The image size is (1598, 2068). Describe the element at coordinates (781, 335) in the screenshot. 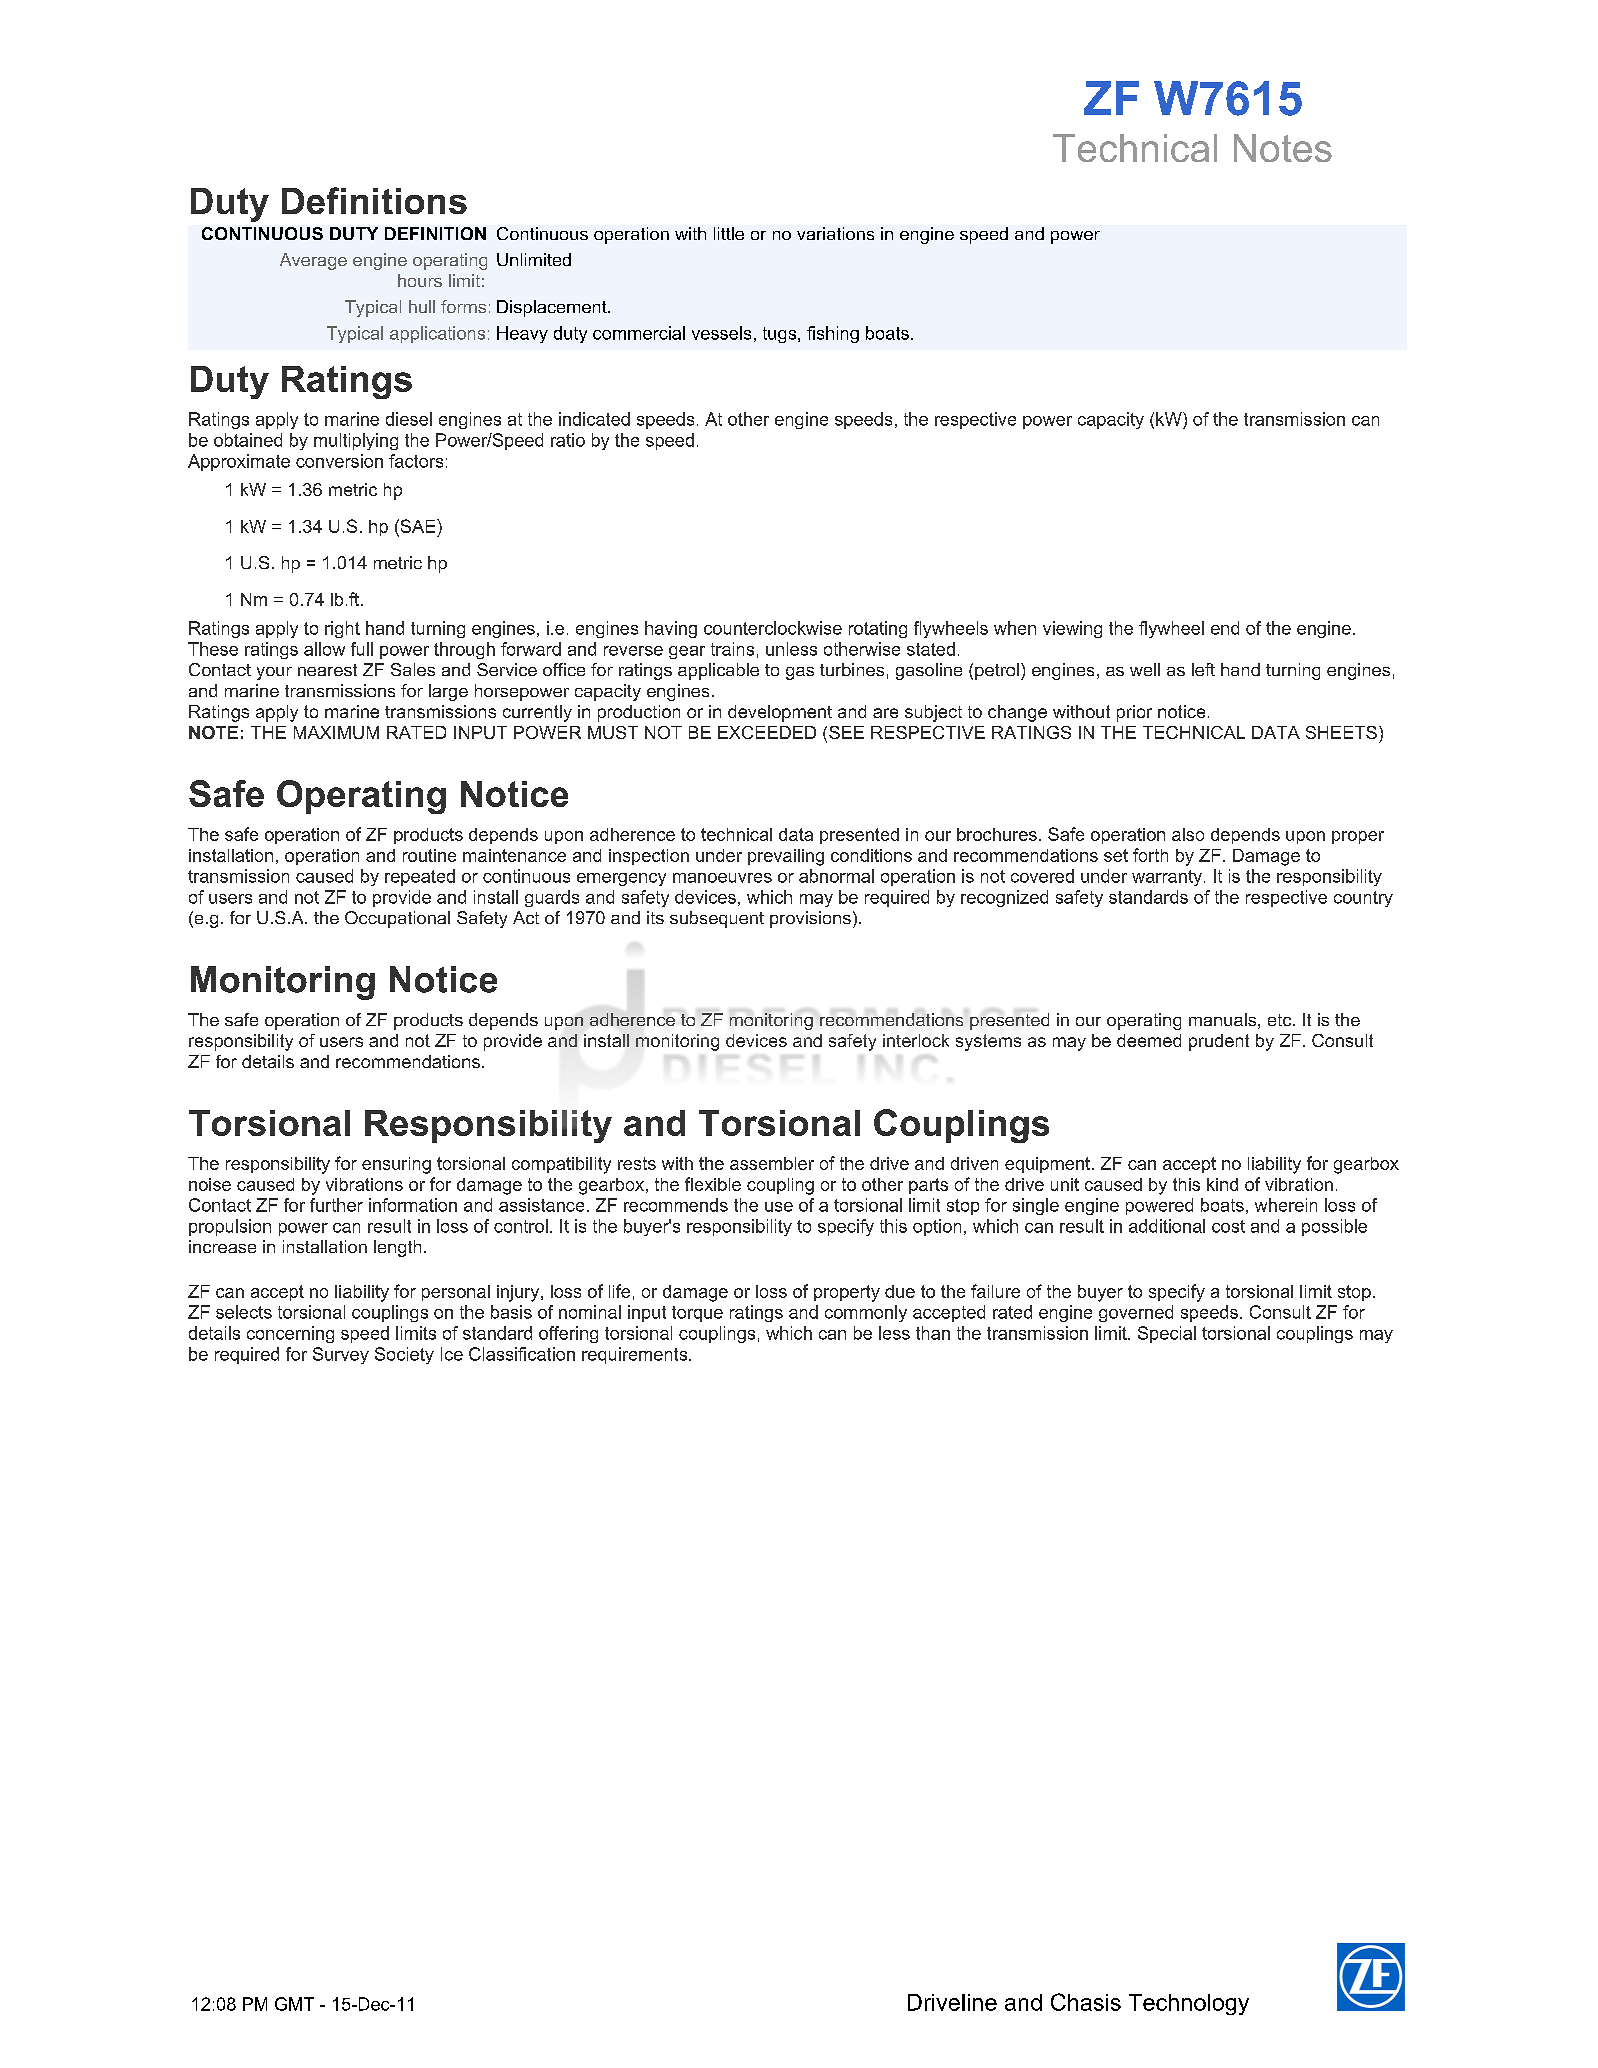

I see `tugs` at that location.
